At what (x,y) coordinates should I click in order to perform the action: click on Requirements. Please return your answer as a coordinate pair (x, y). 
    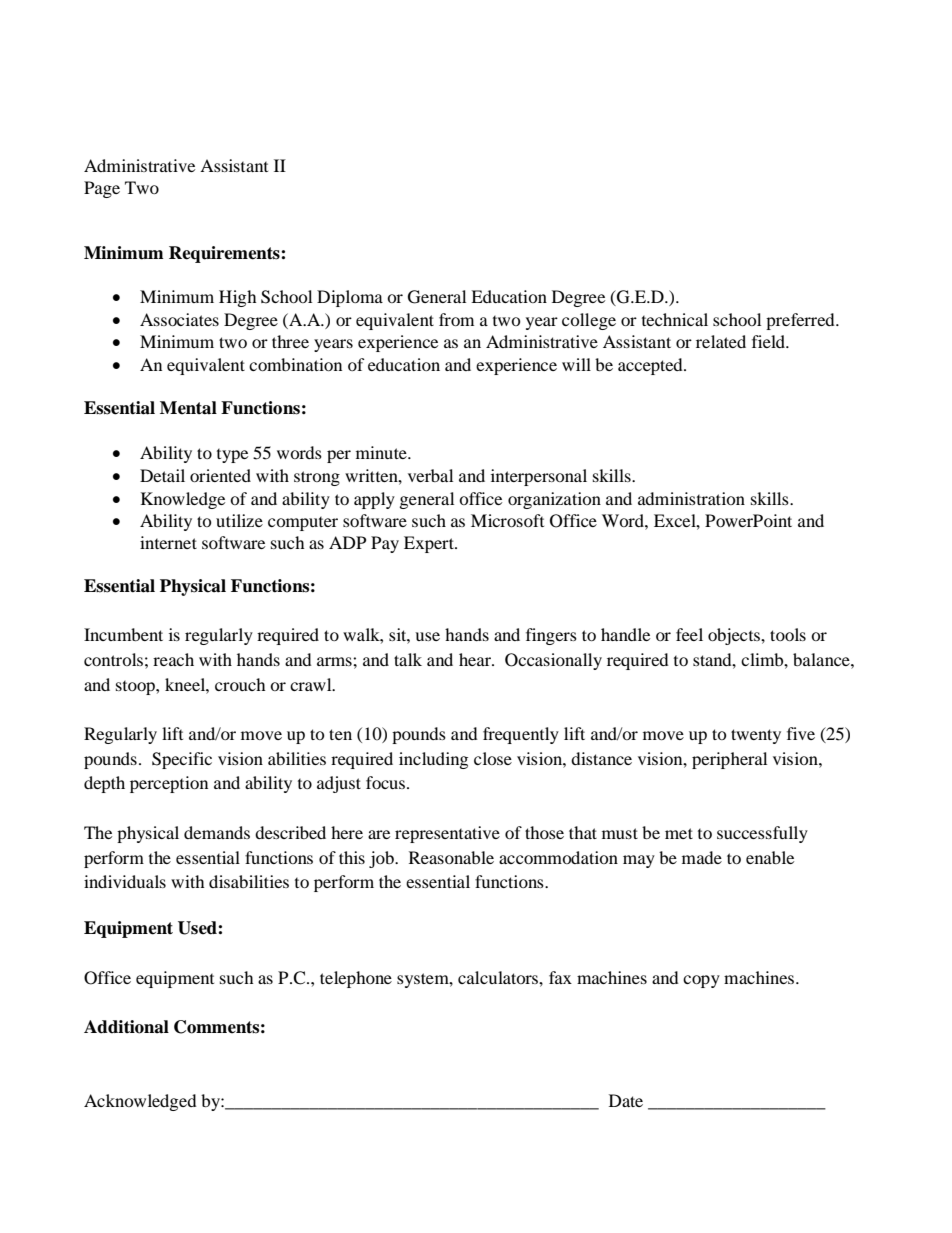
    Looking at the image, I should click on (225, 254).
